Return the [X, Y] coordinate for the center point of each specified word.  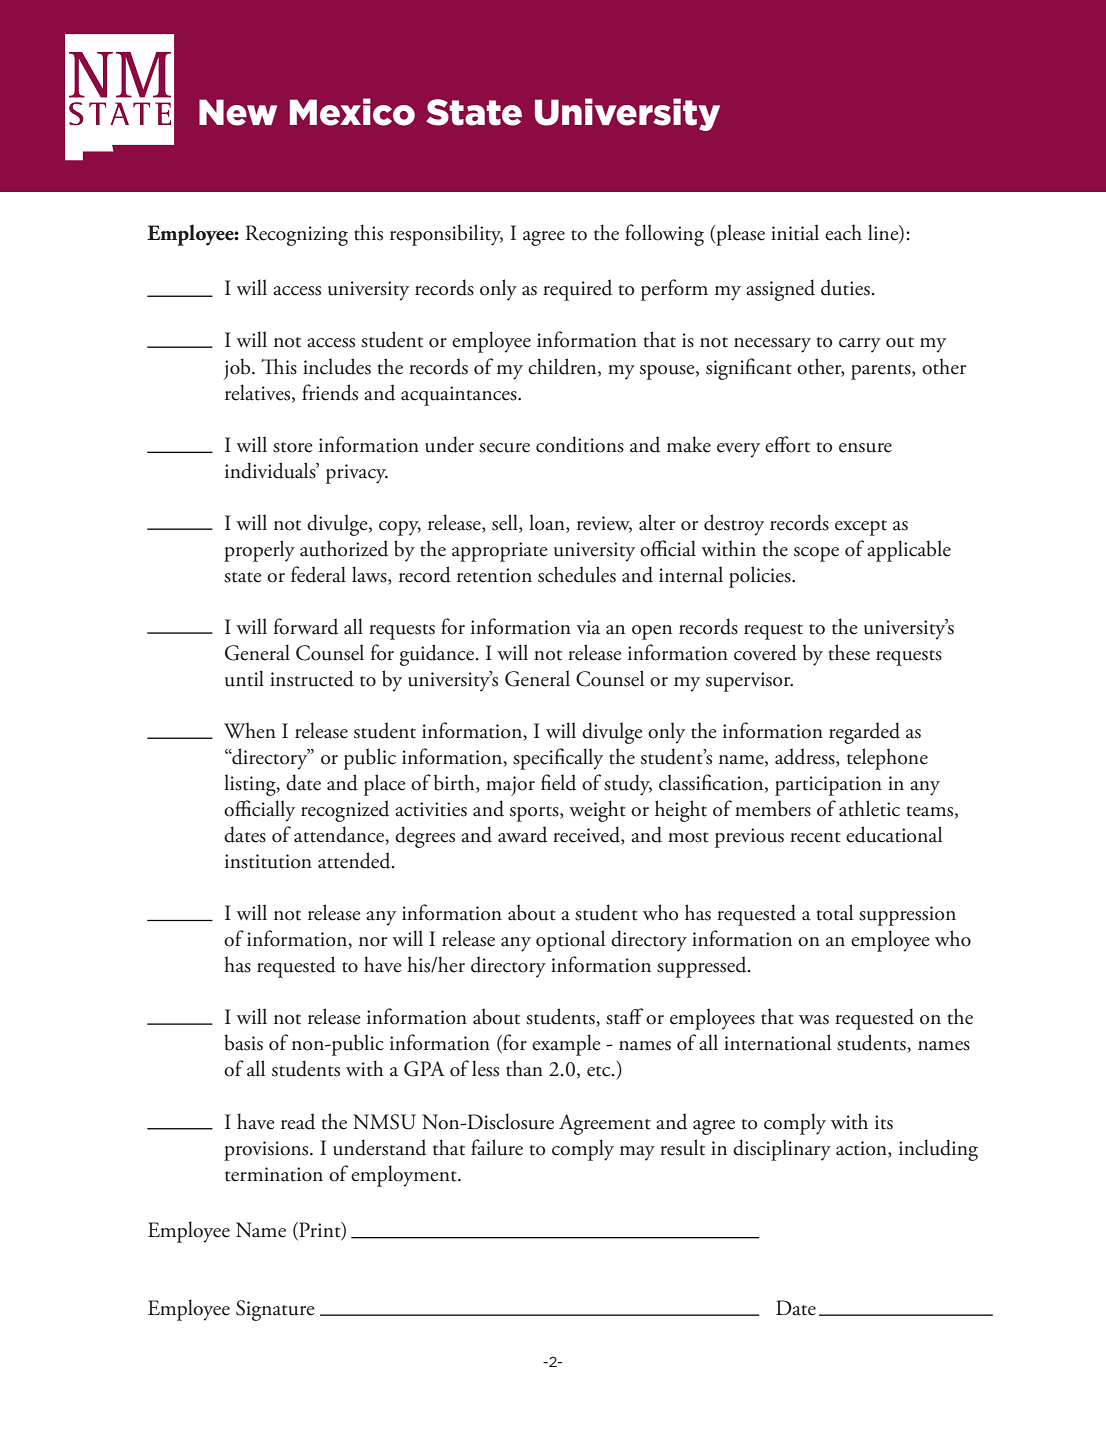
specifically [558, 759]
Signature [275, 1310]
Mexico [352, 112]
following [664, 235]
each [843, 232]
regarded [864, 733]
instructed [312, 678]
